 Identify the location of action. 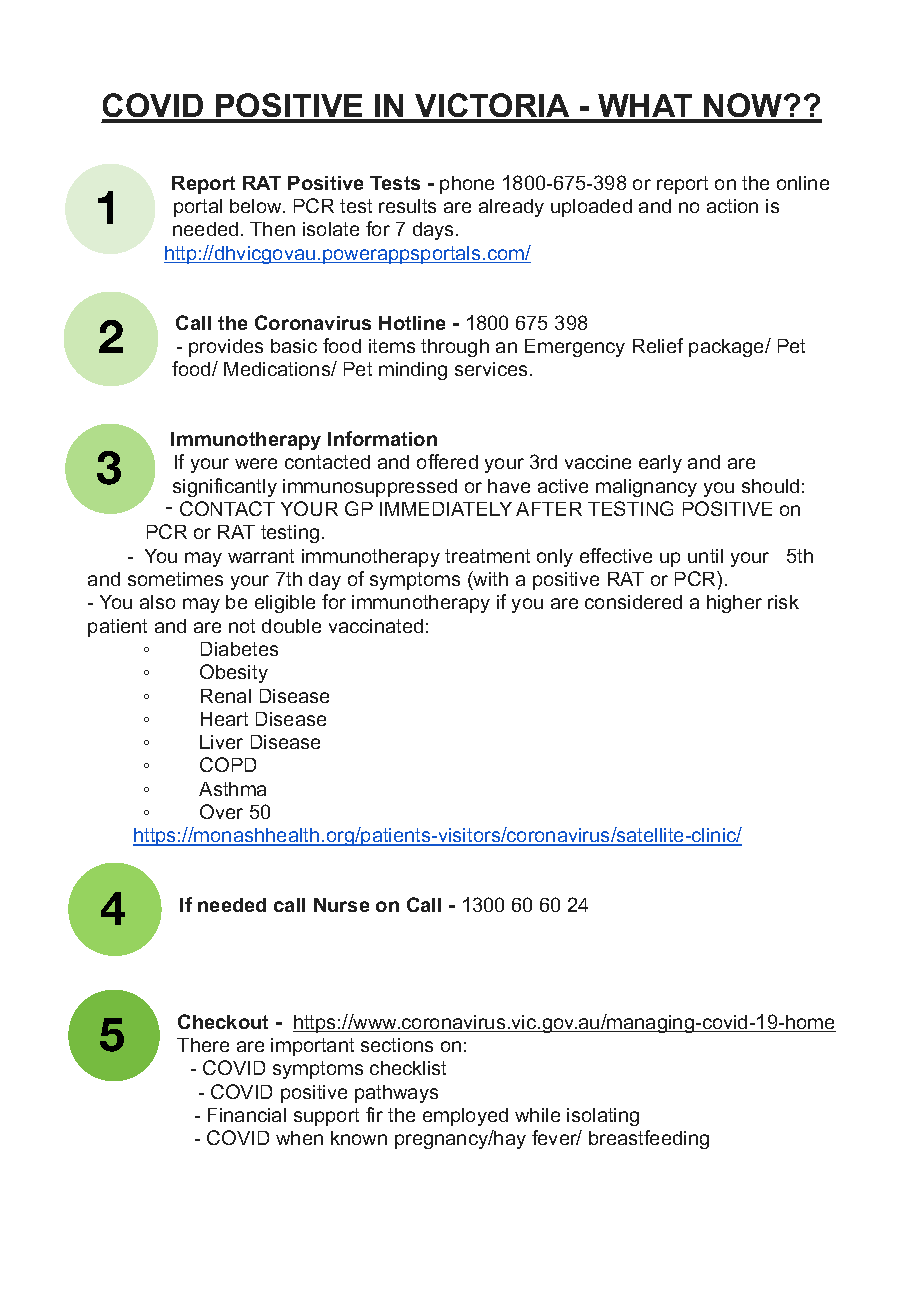
(732, 206).
